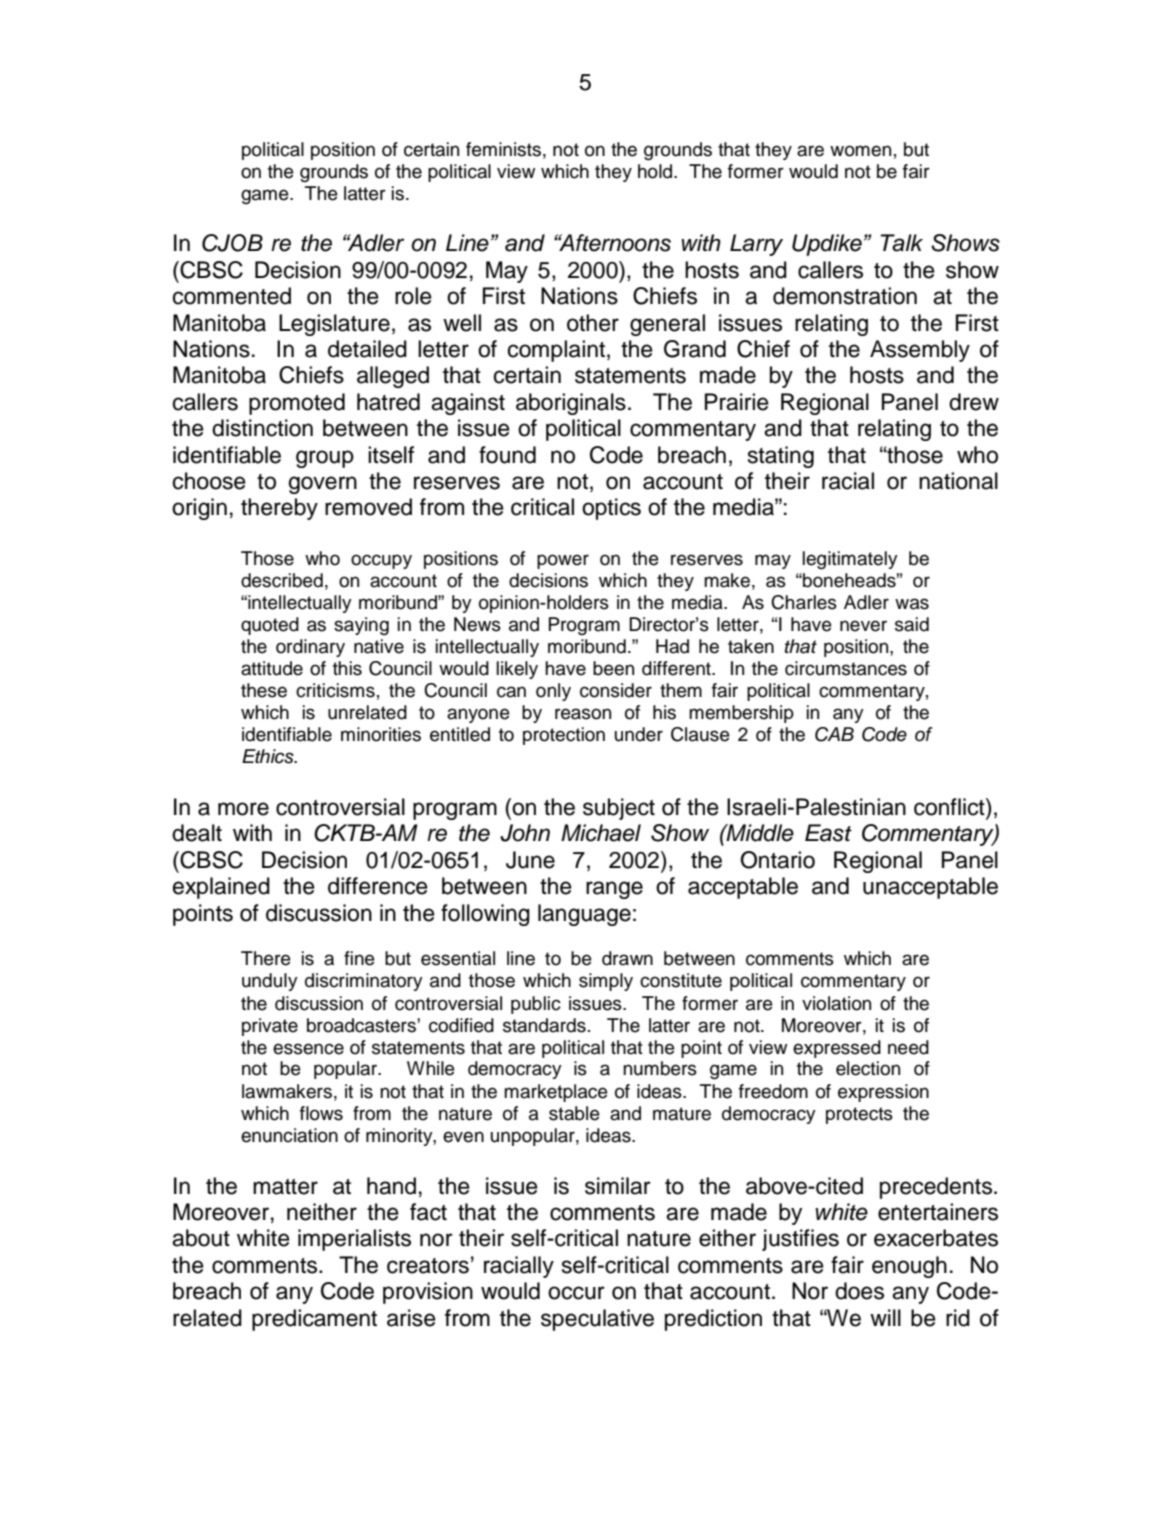  What do you see at coordinates (232, 296) in the screenshot?
I see `commented` at bounding box center [232, 296].
